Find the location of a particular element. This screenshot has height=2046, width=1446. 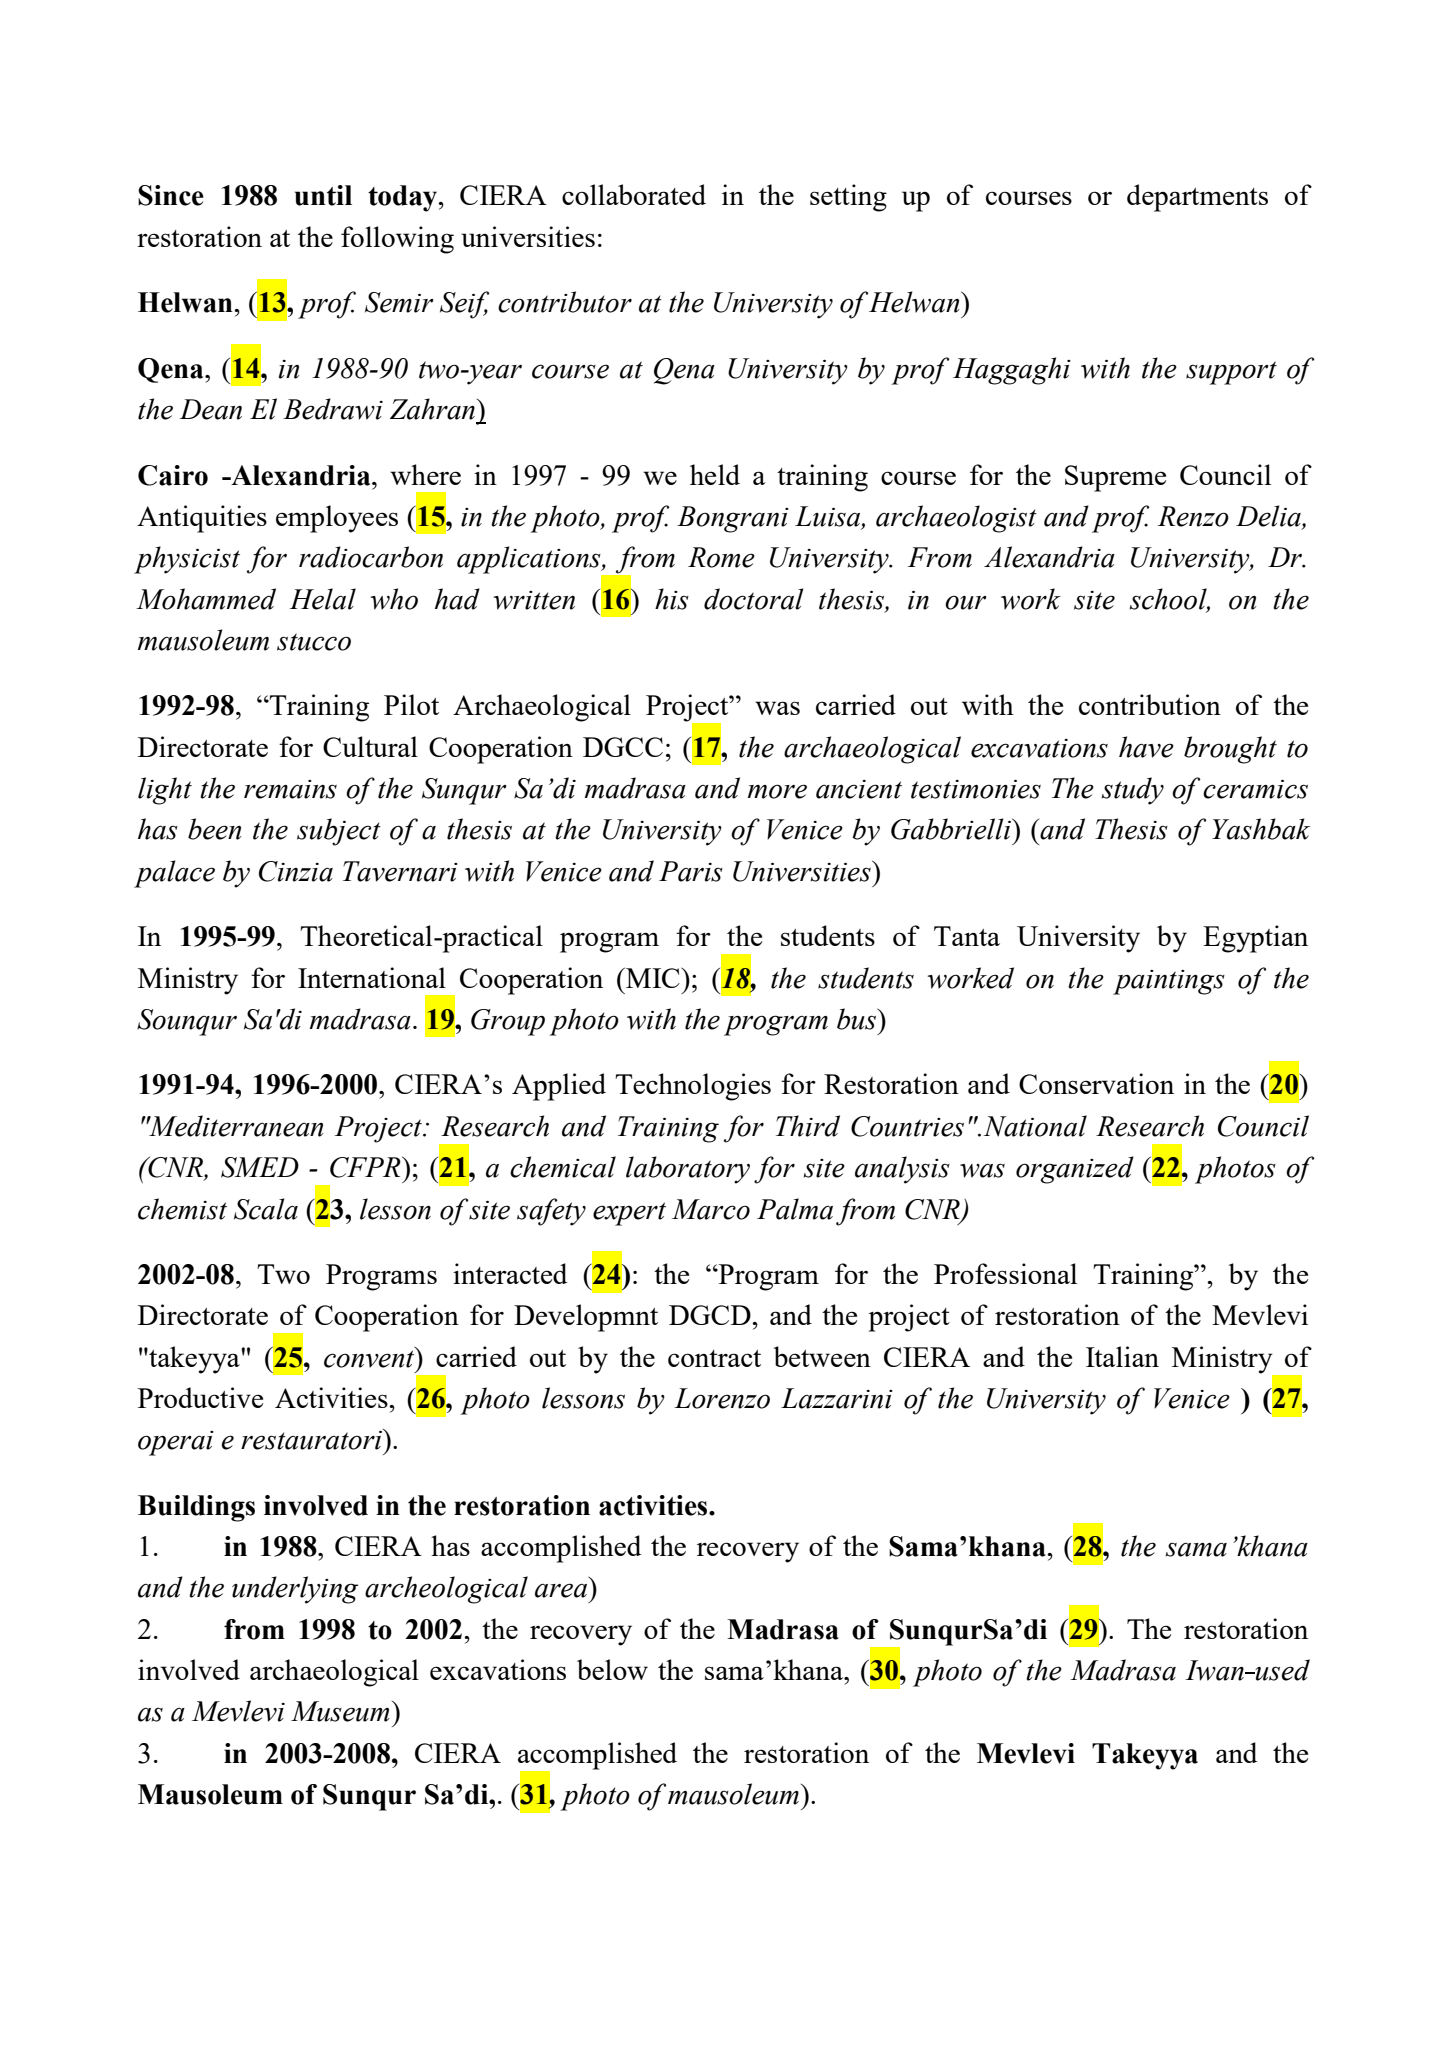

organized is located at coordinates (1075, 1170).
